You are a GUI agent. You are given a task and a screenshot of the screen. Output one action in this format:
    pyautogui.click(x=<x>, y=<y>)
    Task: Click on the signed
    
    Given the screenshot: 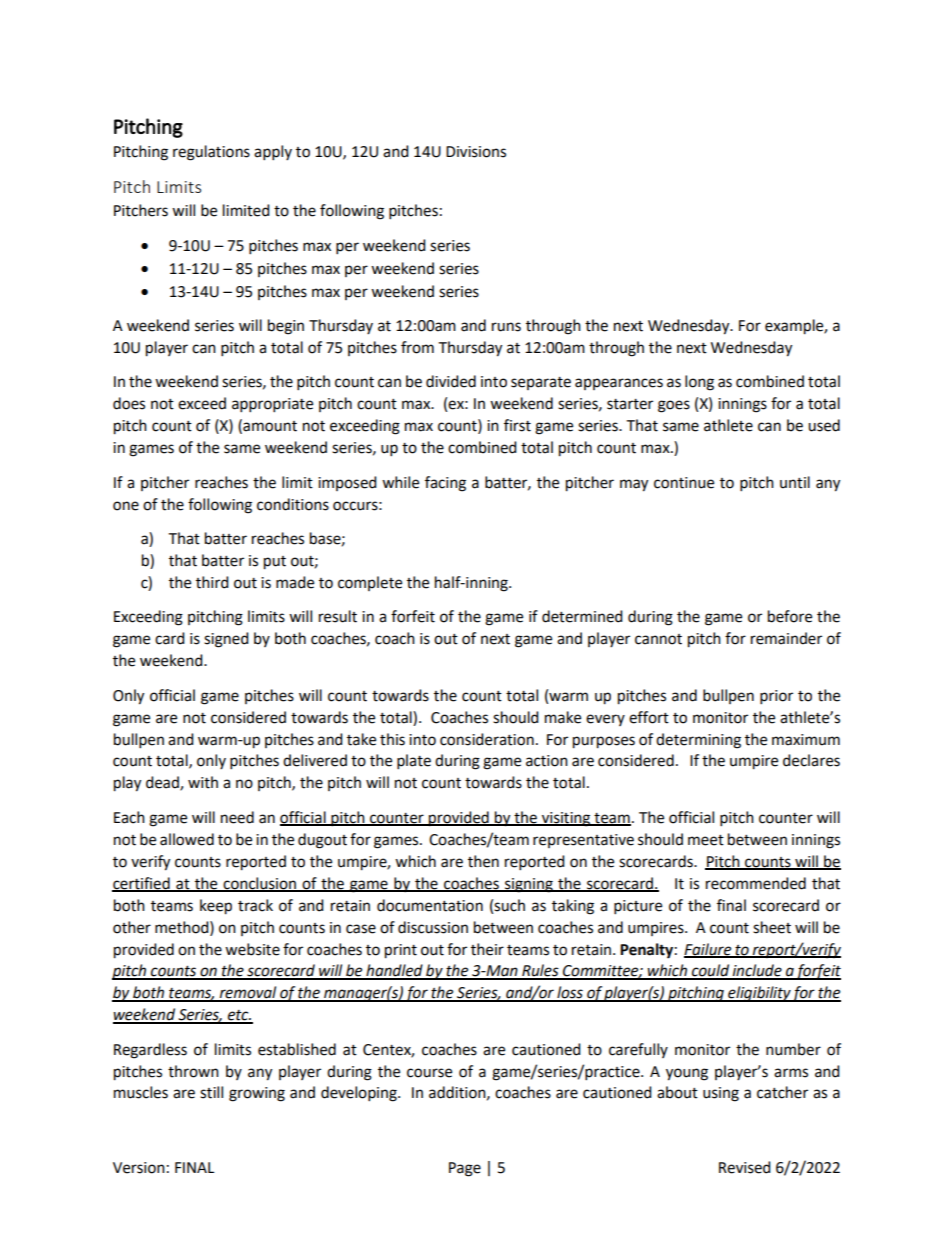 What is the action you would take?
    pyautogui.click(x=226, y=640)
